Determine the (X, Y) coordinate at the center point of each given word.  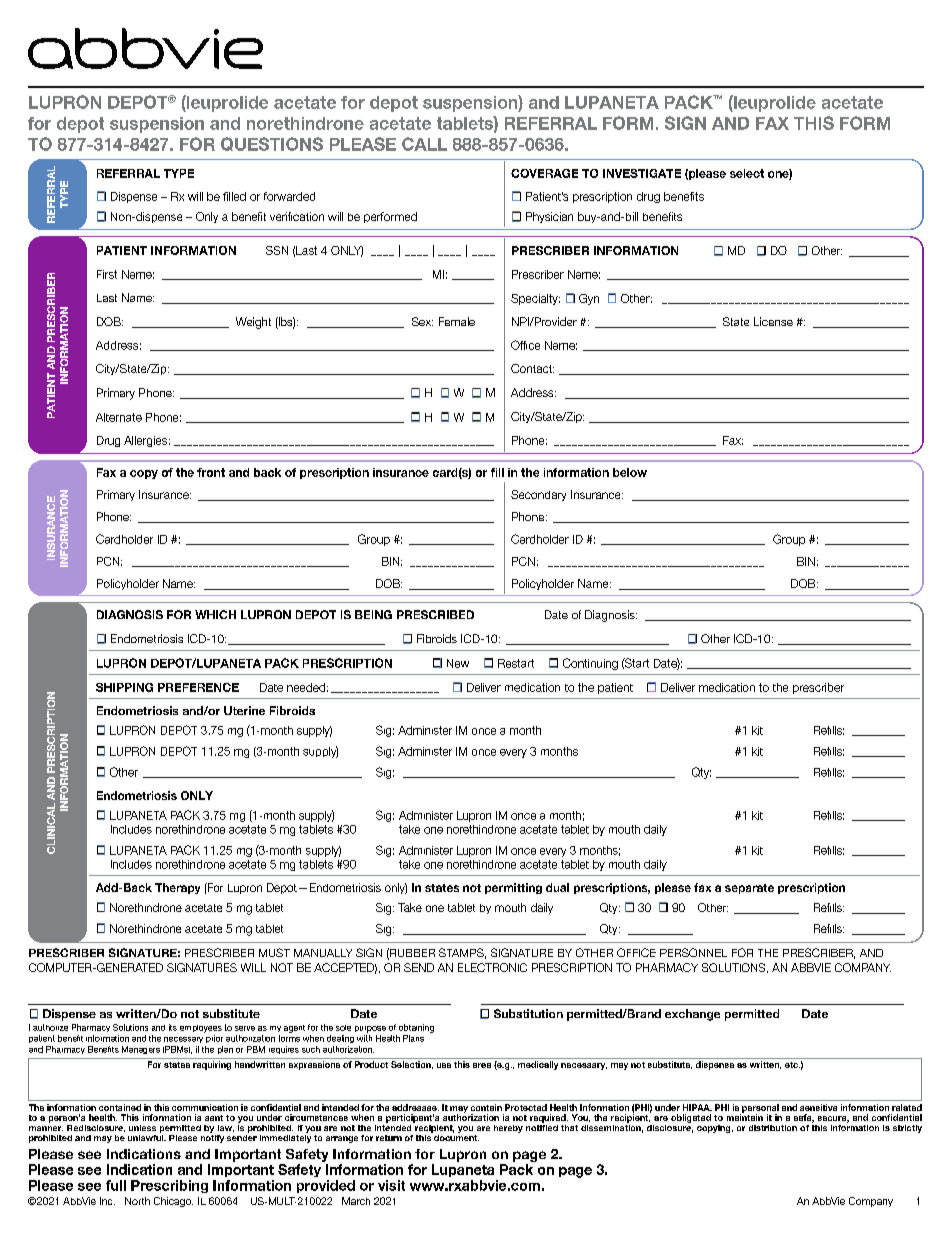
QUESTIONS (272, 144)
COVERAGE (544, 173)
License (773, 321)
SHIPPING (124, 687)
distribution (773, 1128)
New (458, 663)
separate (749, 889)
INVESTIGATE (642, 173)
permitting (513, 888)
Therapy (177, 888)
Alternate (119, 417)
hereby (508, 1129)
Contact (532, 368)
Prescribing (169, 1186)
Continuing (590, 664)
